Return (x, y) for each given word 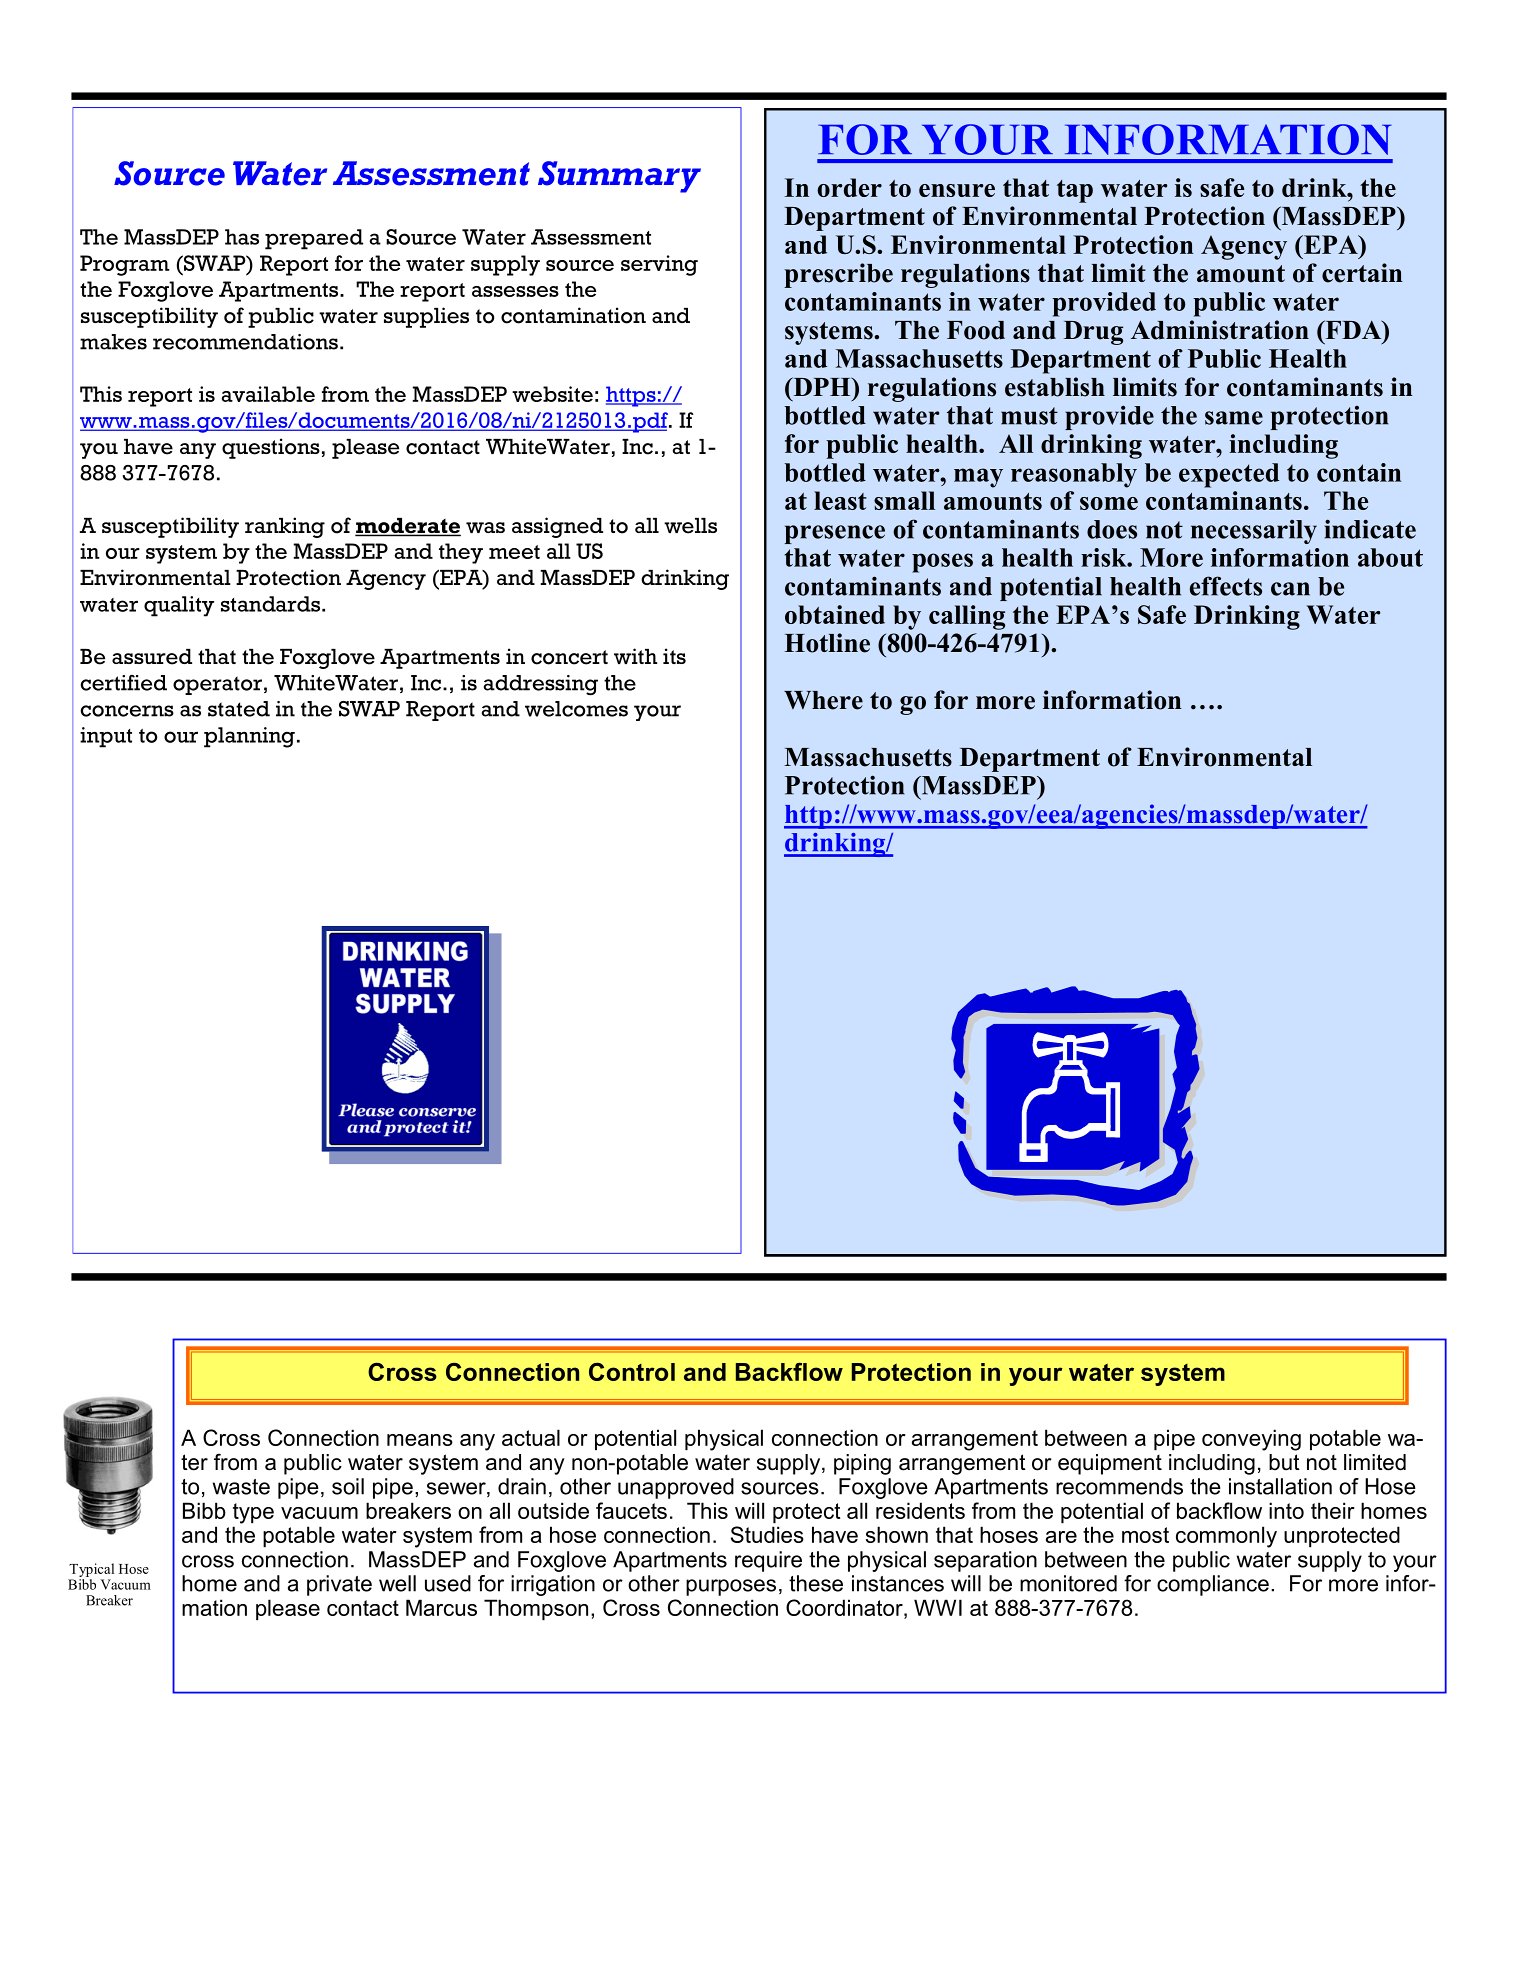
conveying (1251, 1440)
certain (1362, 273)
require (768, 1561)
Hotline (827, 643)
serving (659, 265)
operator (217, 685)
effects (1226, 586)
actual (531, 1437)
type (253, 1513)
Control (632, 1372)
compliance (1213, 1585)
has (242, 237)
